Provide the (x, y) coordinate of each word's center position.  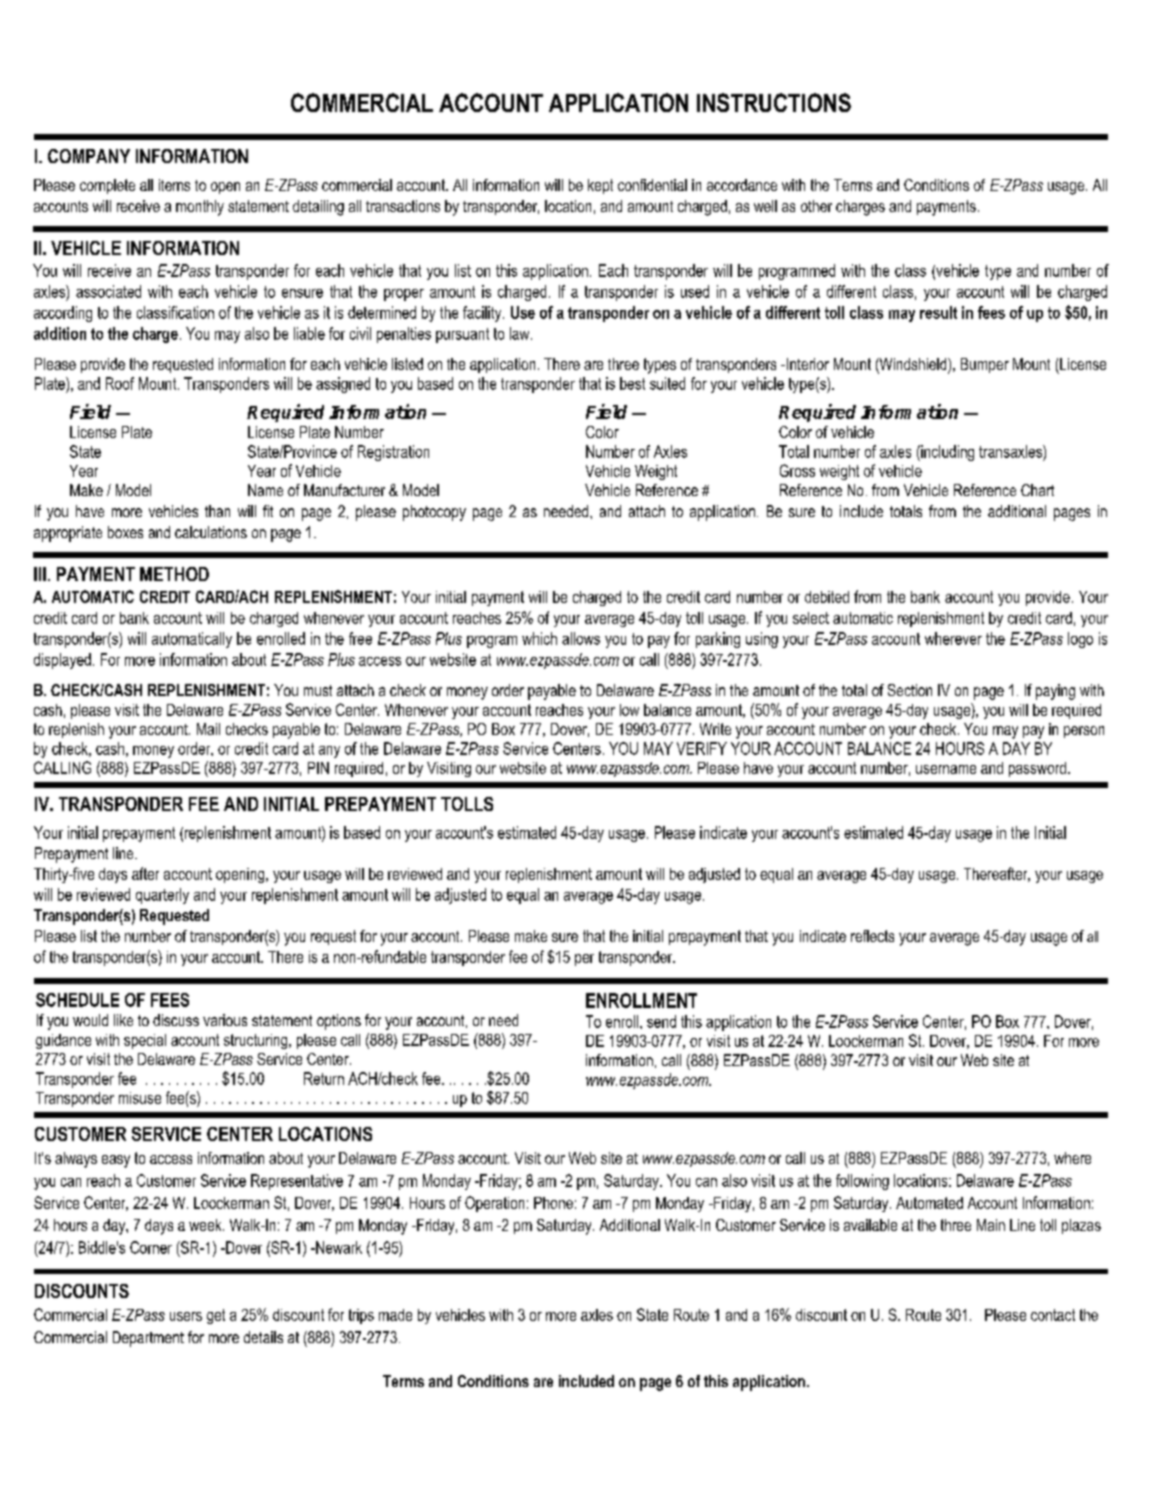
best (632, 383)
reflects (872, 936)
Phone (553, 1203)
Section (910, 690)
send (661, 1021)
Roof (120, 383)
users (186, 1316)
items (174, 185)
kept (600, 186)
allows (581, 638)
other (816, 206)
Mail (208, 729)
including (946, 453)
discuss (176, 1020)
